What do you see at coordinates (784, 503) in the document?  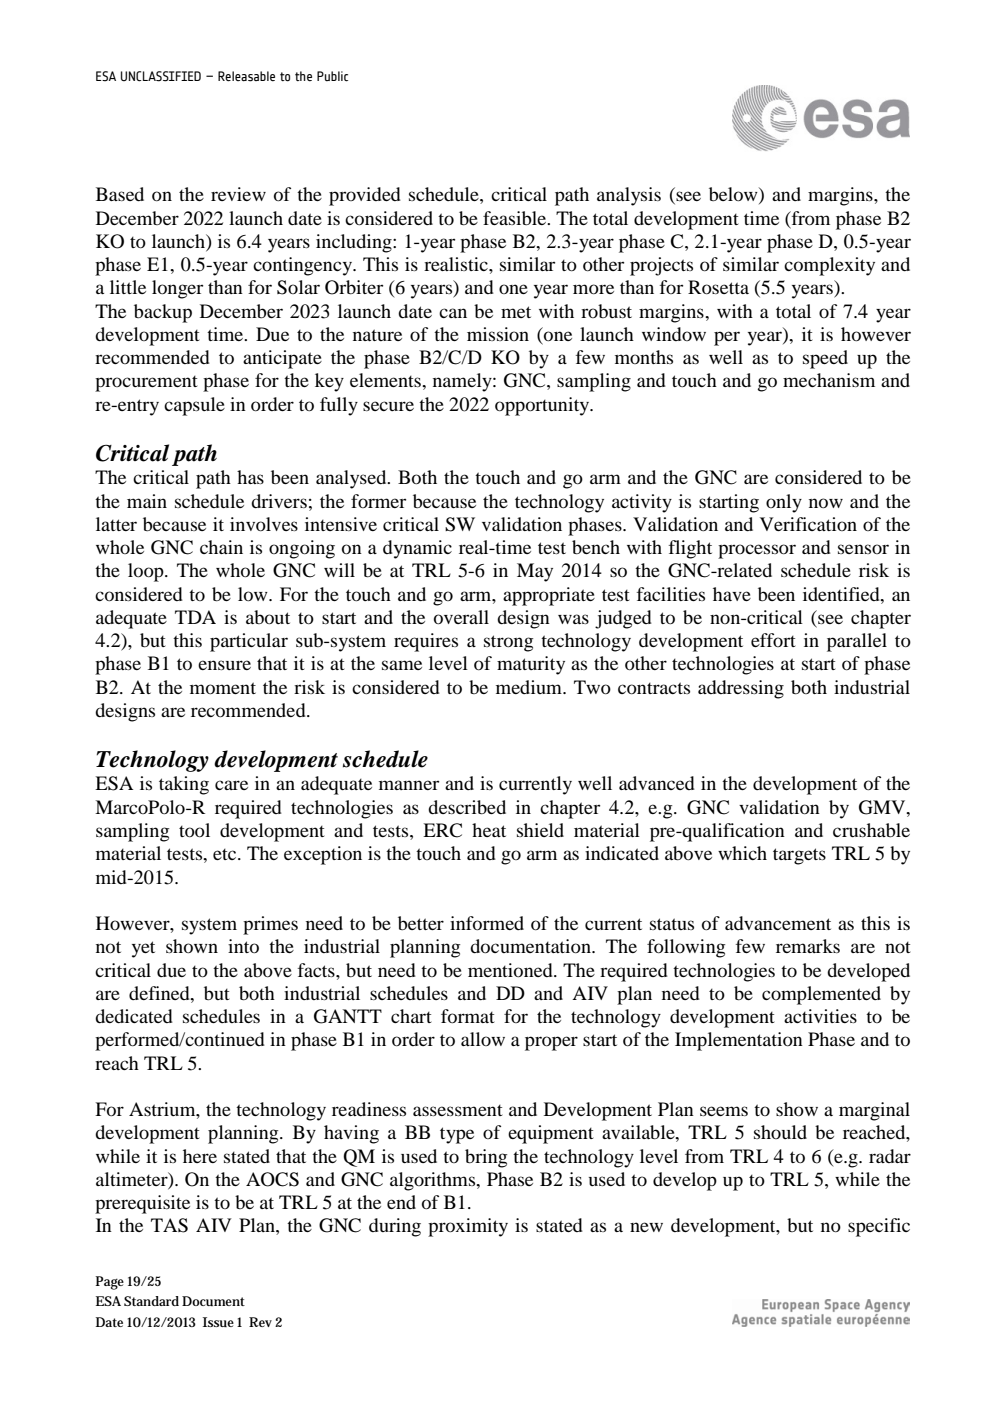 I see `only` at bounding box center [784, 503].
